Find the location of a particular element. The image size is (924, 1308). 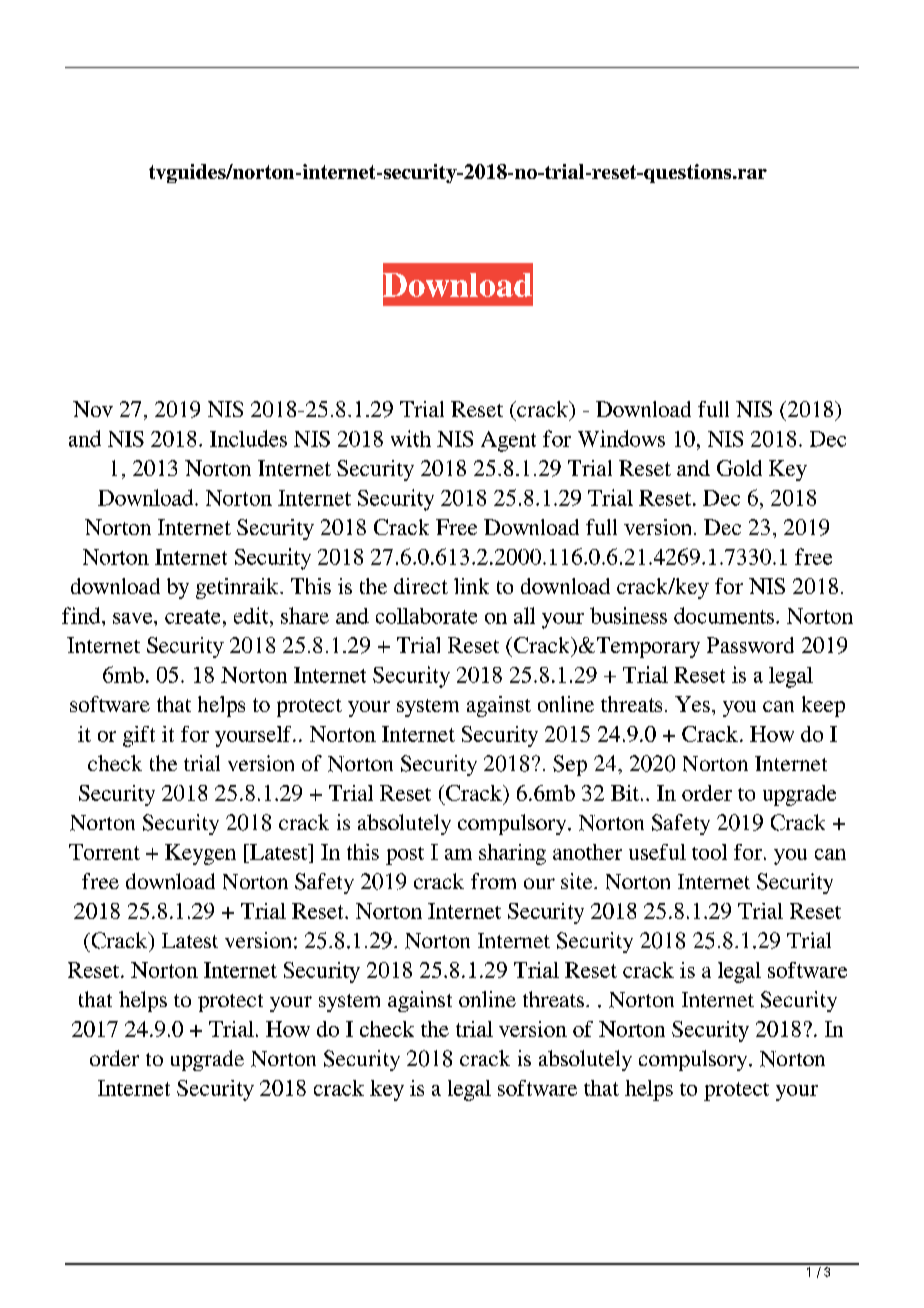

post is located at coordinates (405, 856).
